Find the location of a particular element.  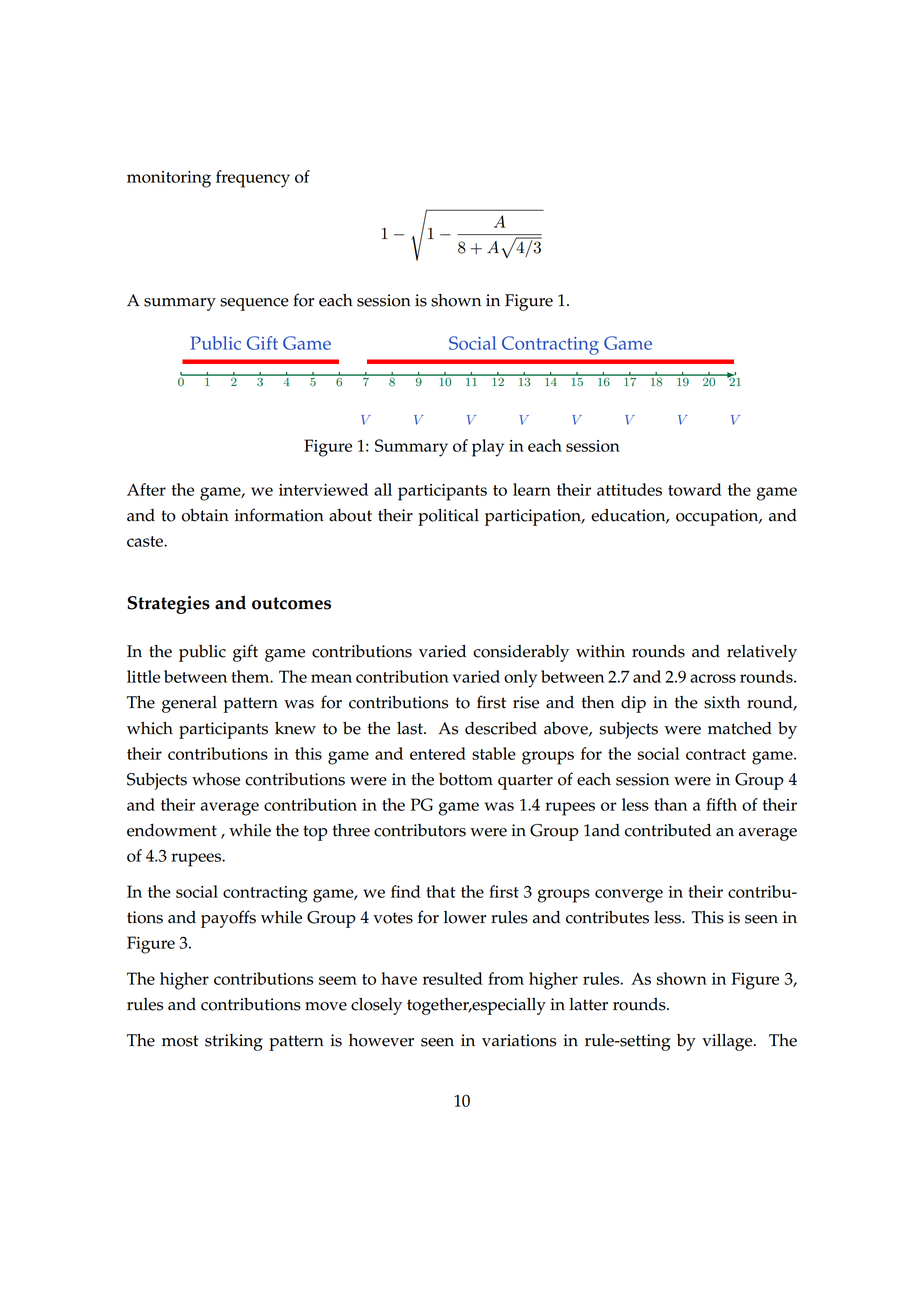

resulted is located at coordinates (453, 978).
